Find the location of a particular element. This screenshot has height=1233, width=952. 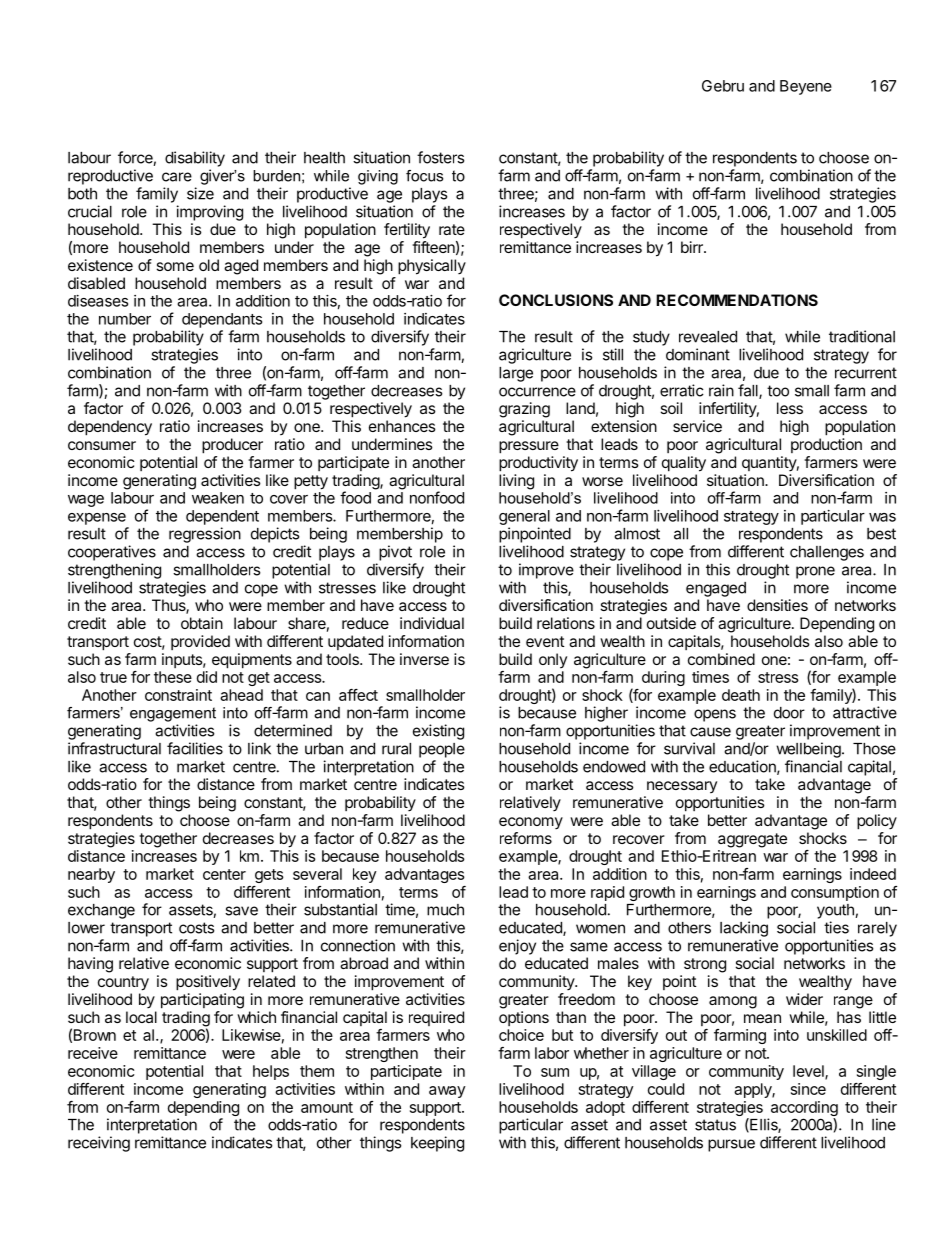

inverse is located at coordinates (424, 659).
